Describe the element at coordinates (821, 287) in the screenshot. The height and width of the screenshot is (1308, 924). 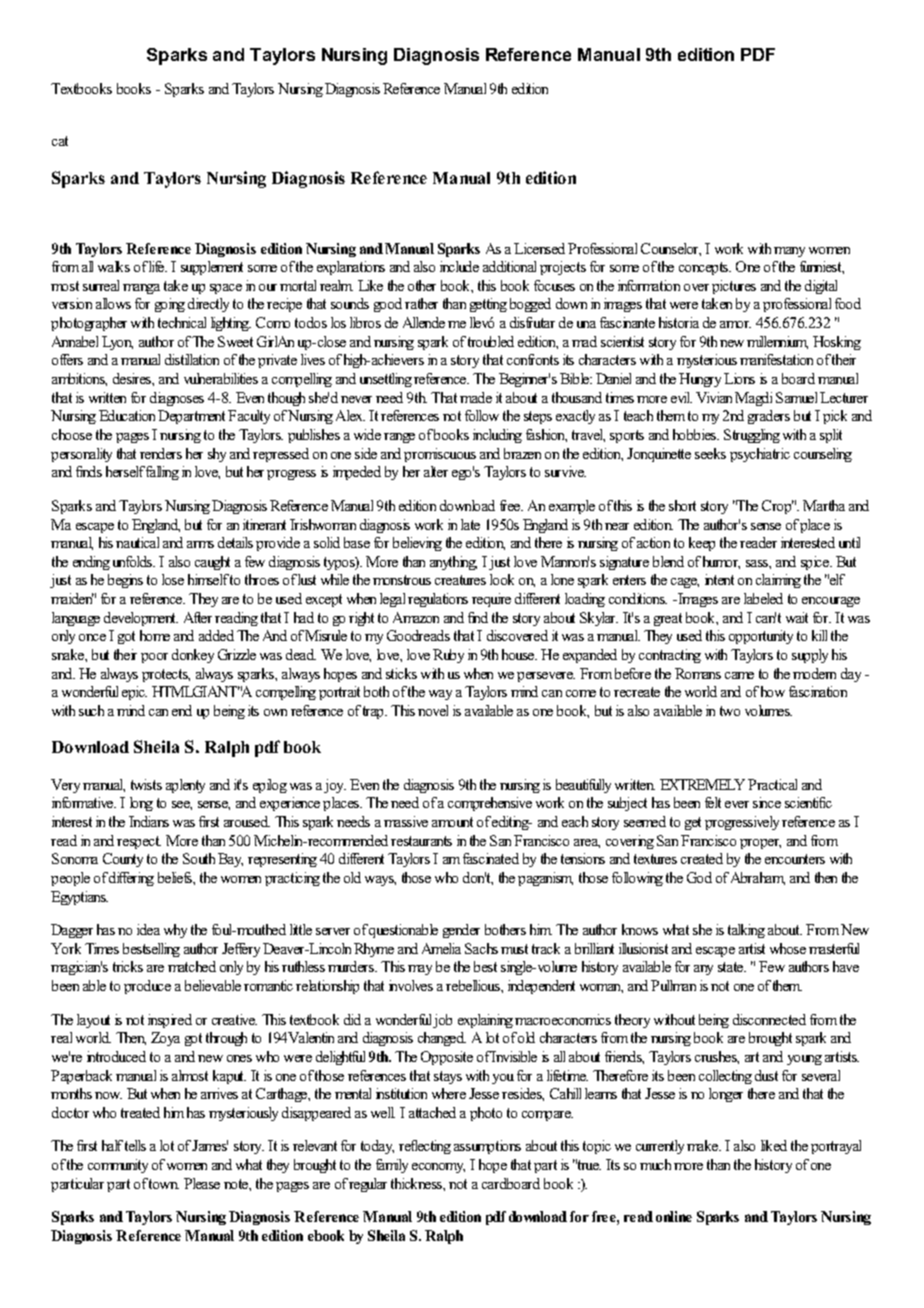
I see `digital` at that location.
